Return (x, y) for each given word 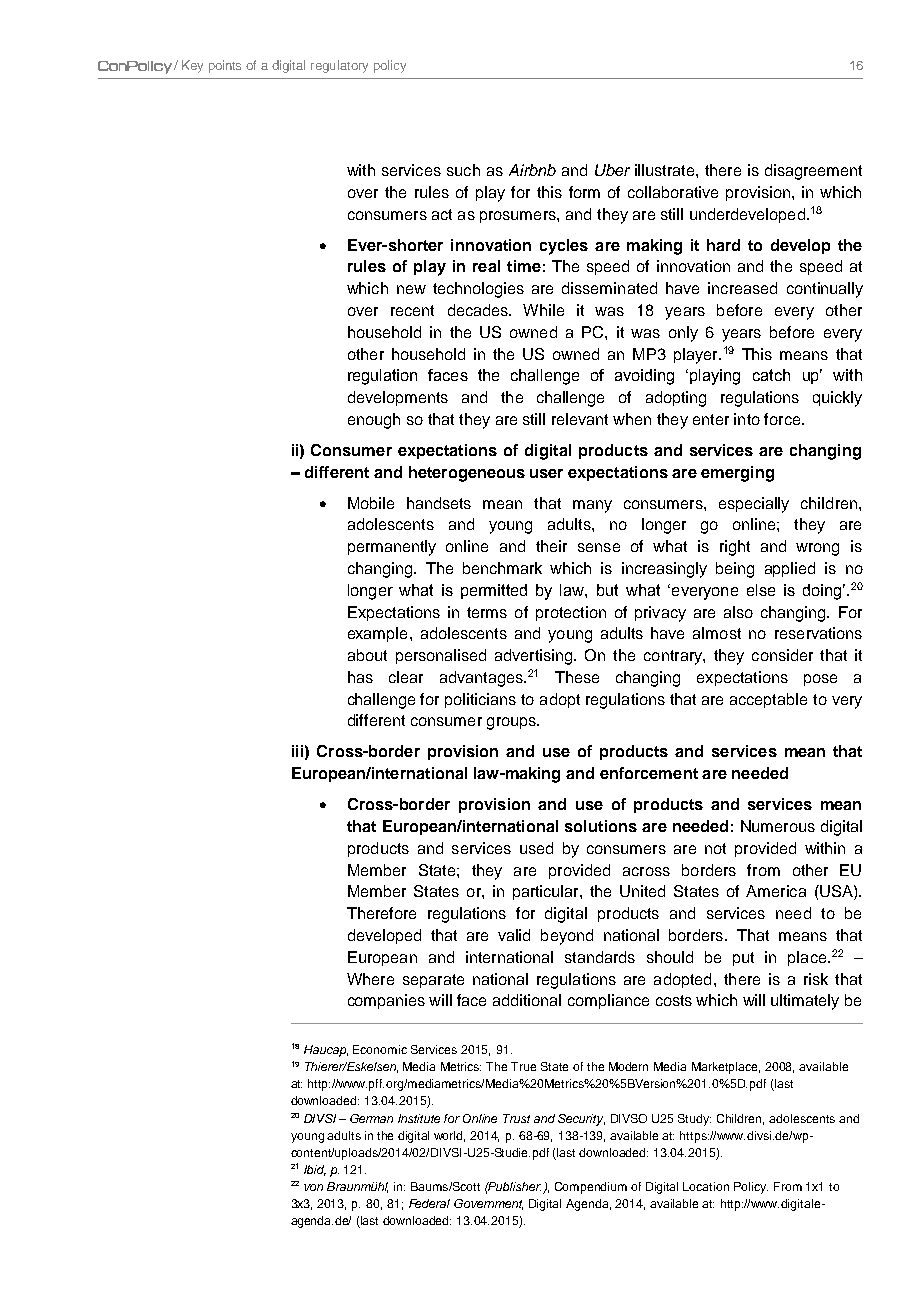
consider (782, 655)
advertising (535, 657)
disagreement (813, 172)
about (367, 655)
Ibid (315, 1170)
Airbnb (532, 170)
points (225, 66)
